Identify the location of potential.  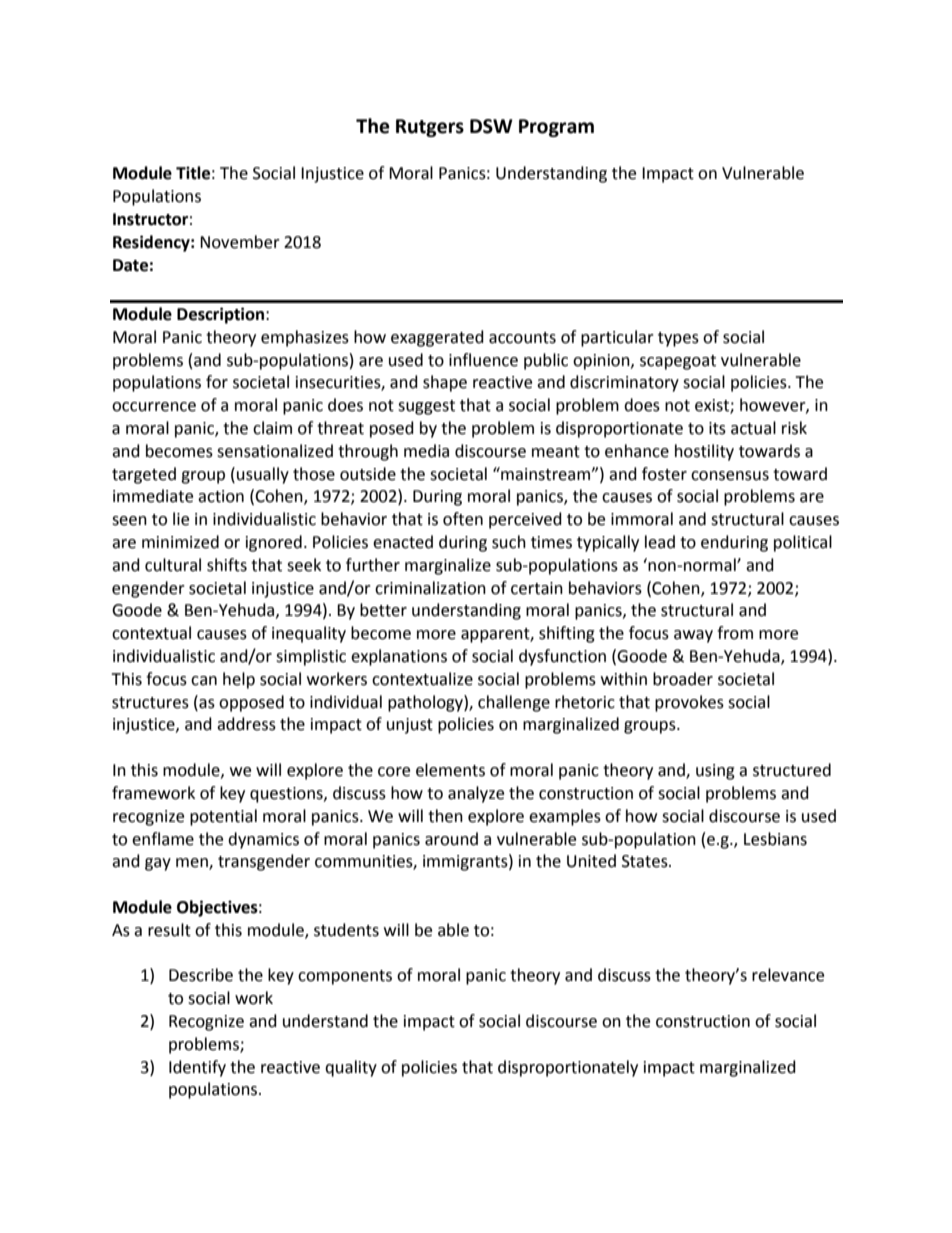
(223, 817).
